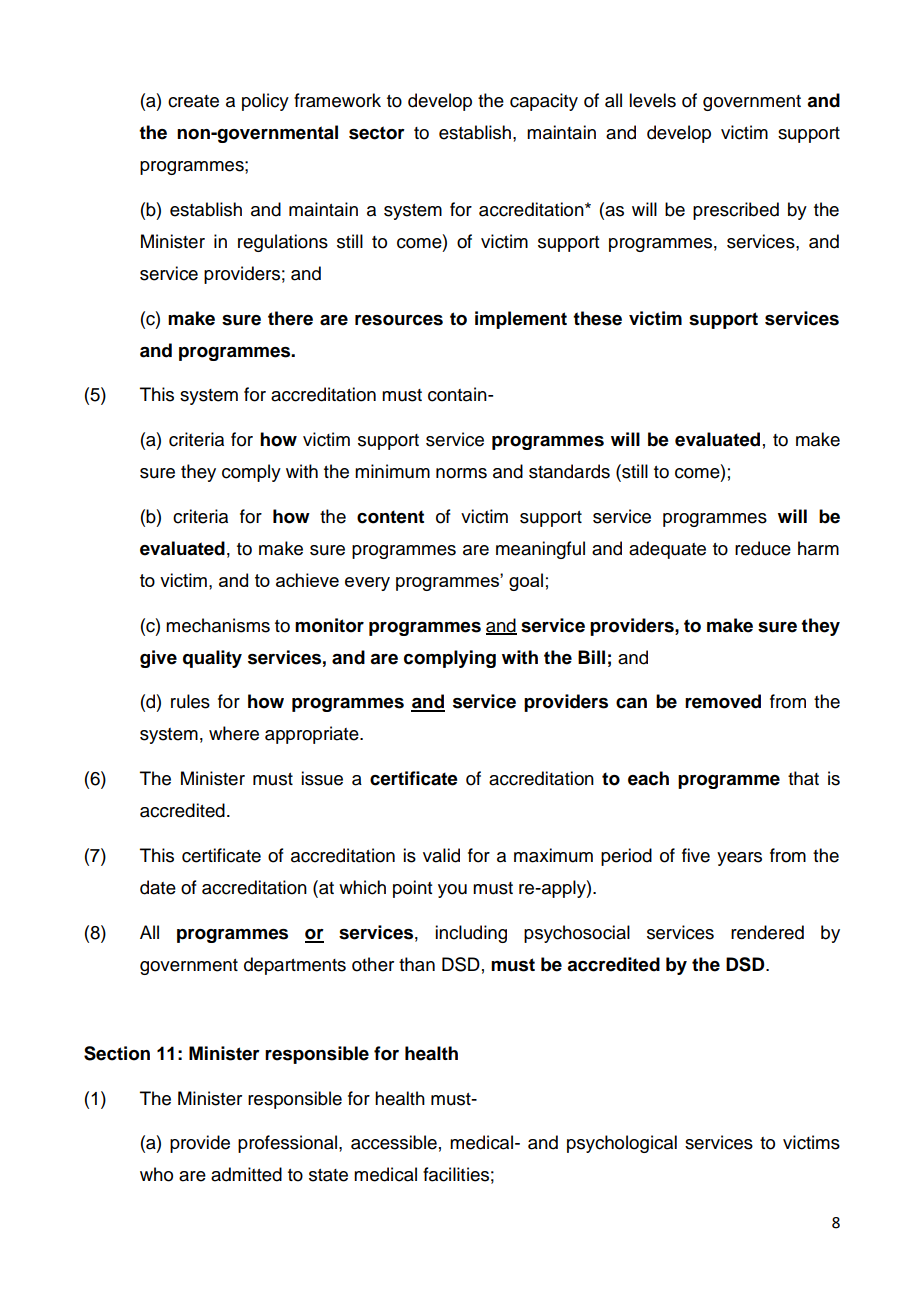 This screenshot has width=924, height=1308. I want to click on years, so click(739, 859).
